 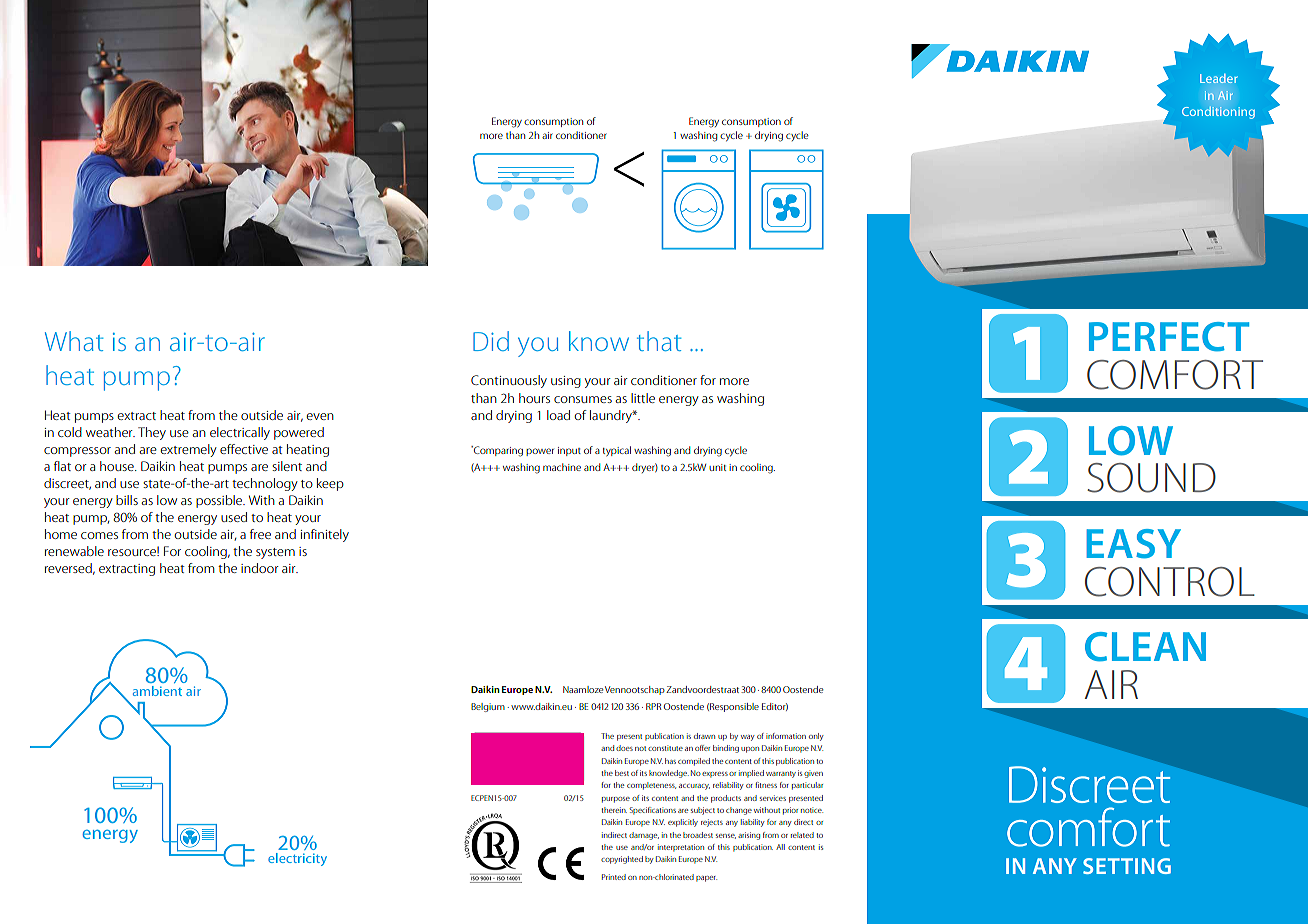 What do you see at coordinates (1170, 582) in the document?
I see `CONTROL` at bounding box center [1170, 582].
